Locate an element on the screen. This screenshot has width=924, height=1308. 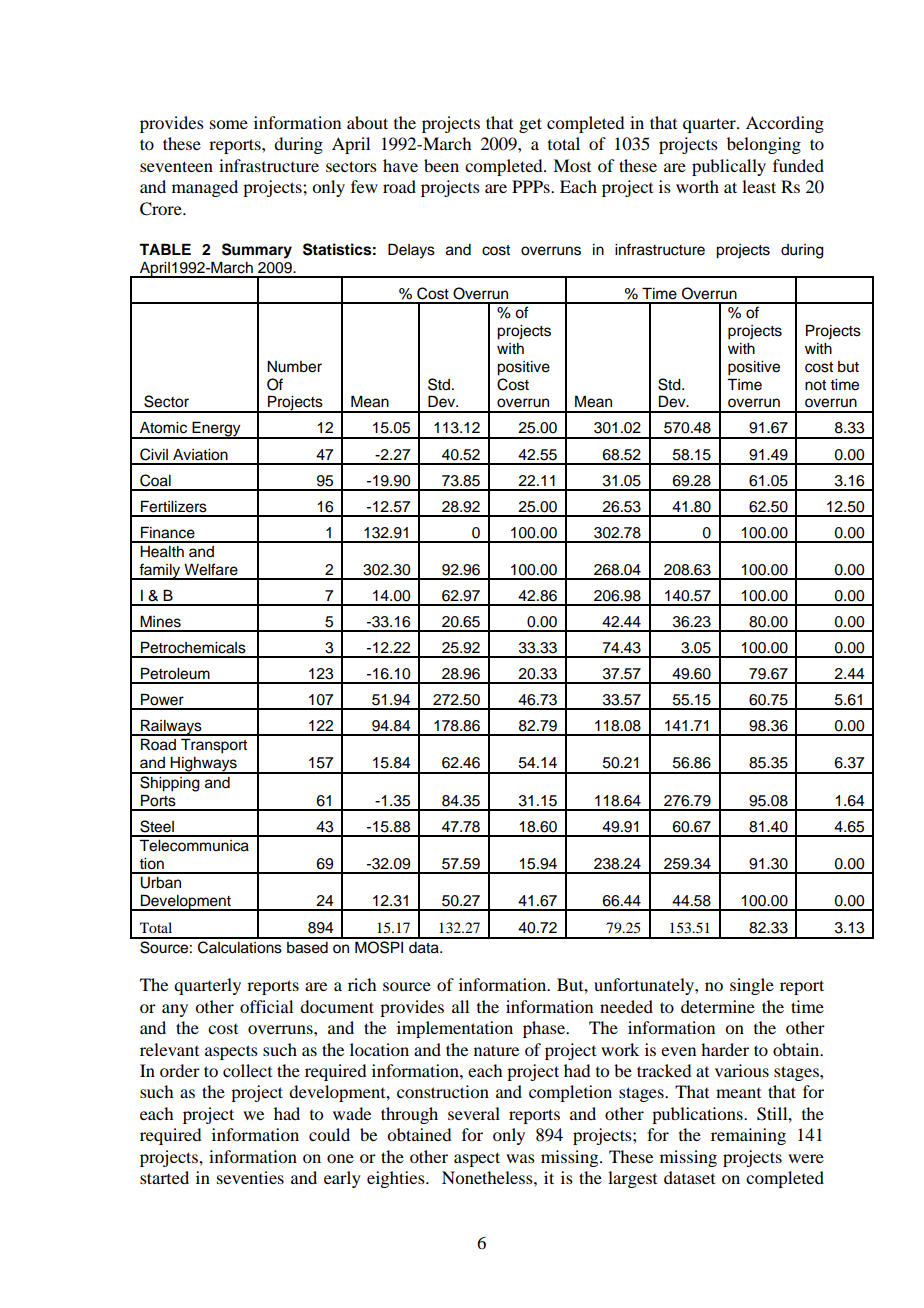
was is located at coordinates (520, 1158).
